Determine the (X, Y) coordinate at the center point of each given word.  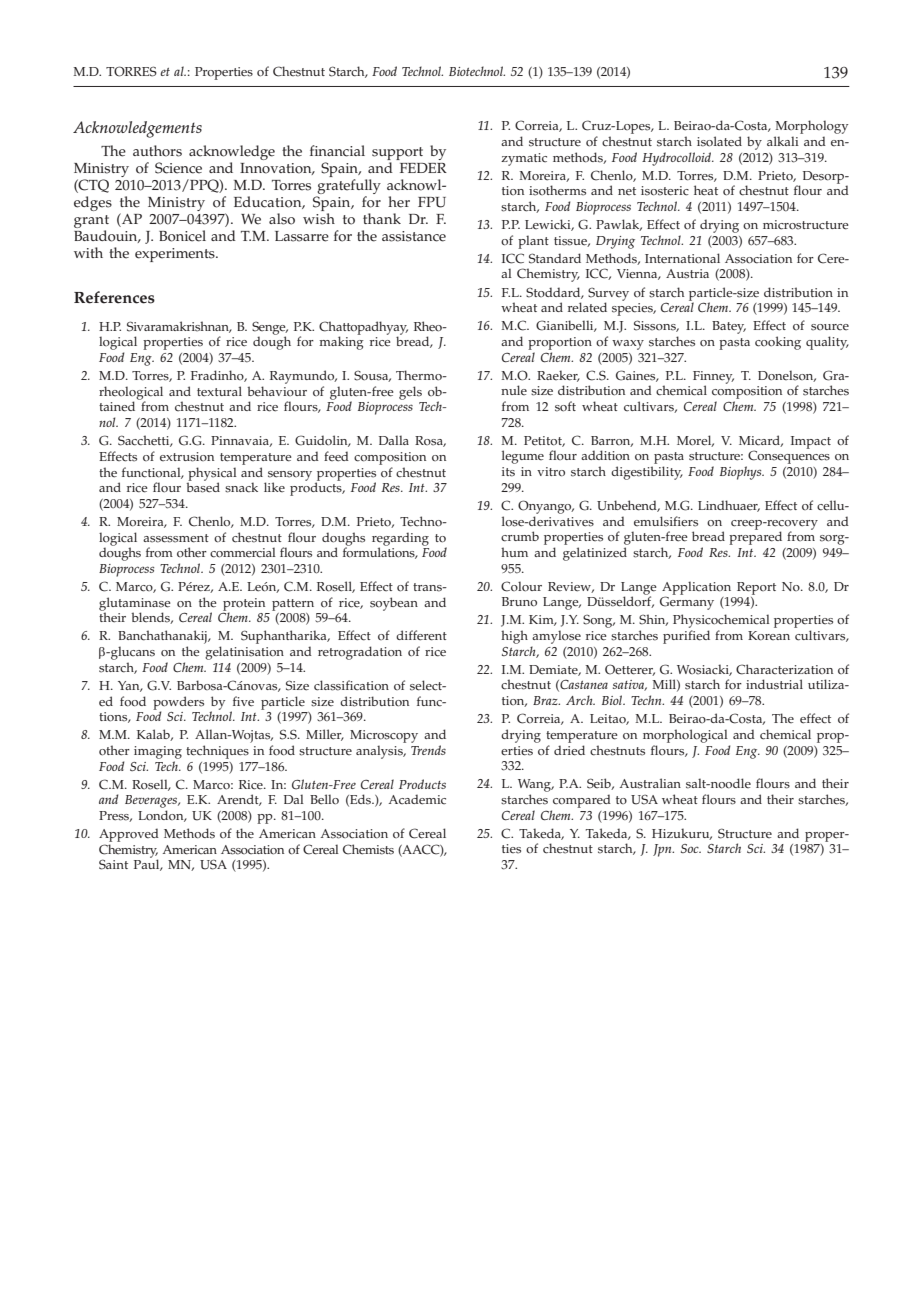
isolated (719, 141)
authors (157, 151)
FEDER (423, 168)
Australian (650, 783)
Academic (417, 799)
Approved (129, 835)
